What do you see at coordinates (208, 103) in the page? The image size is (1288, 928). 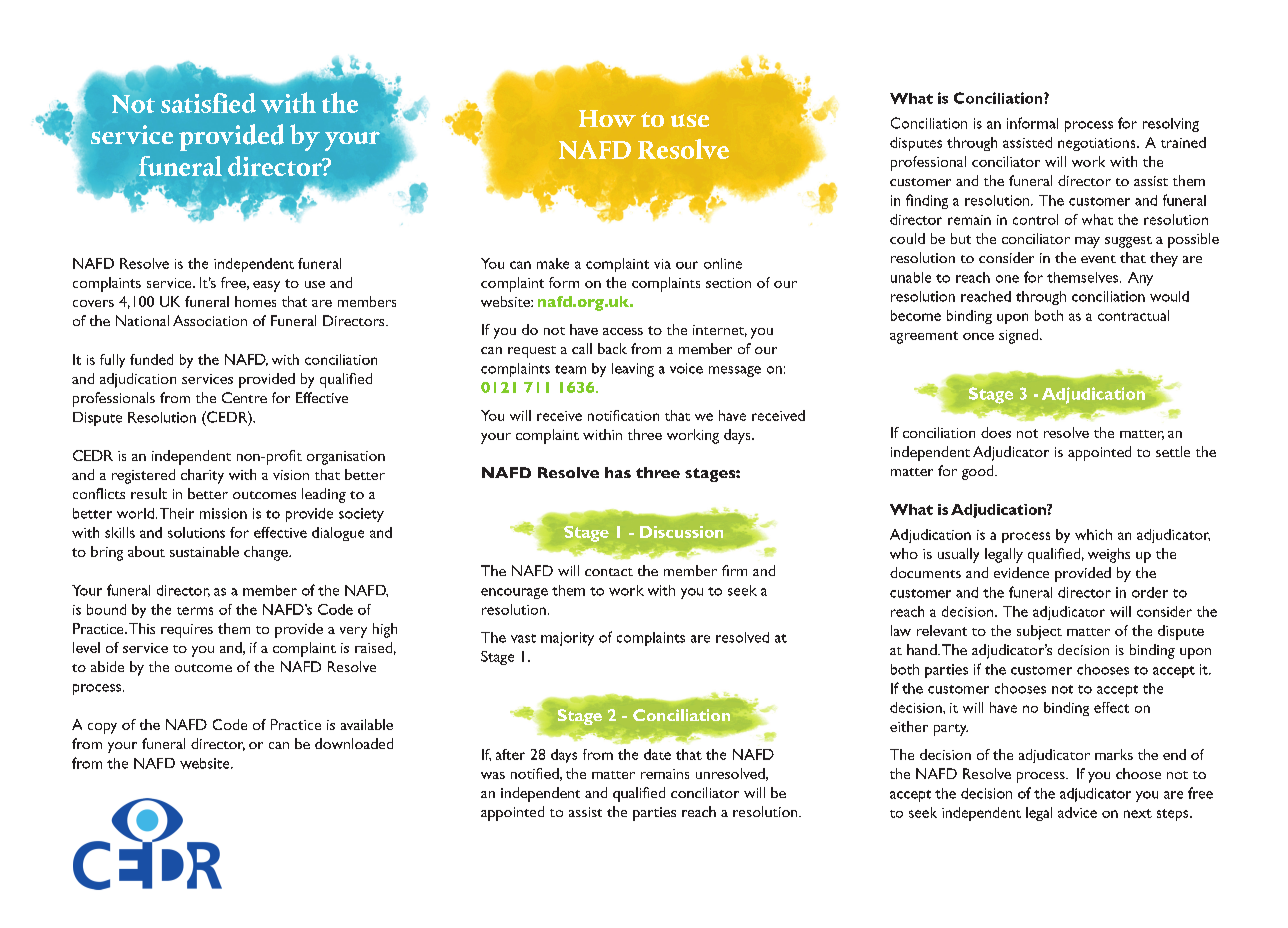 I see `satisfied` at bounding box center [208, 103].
